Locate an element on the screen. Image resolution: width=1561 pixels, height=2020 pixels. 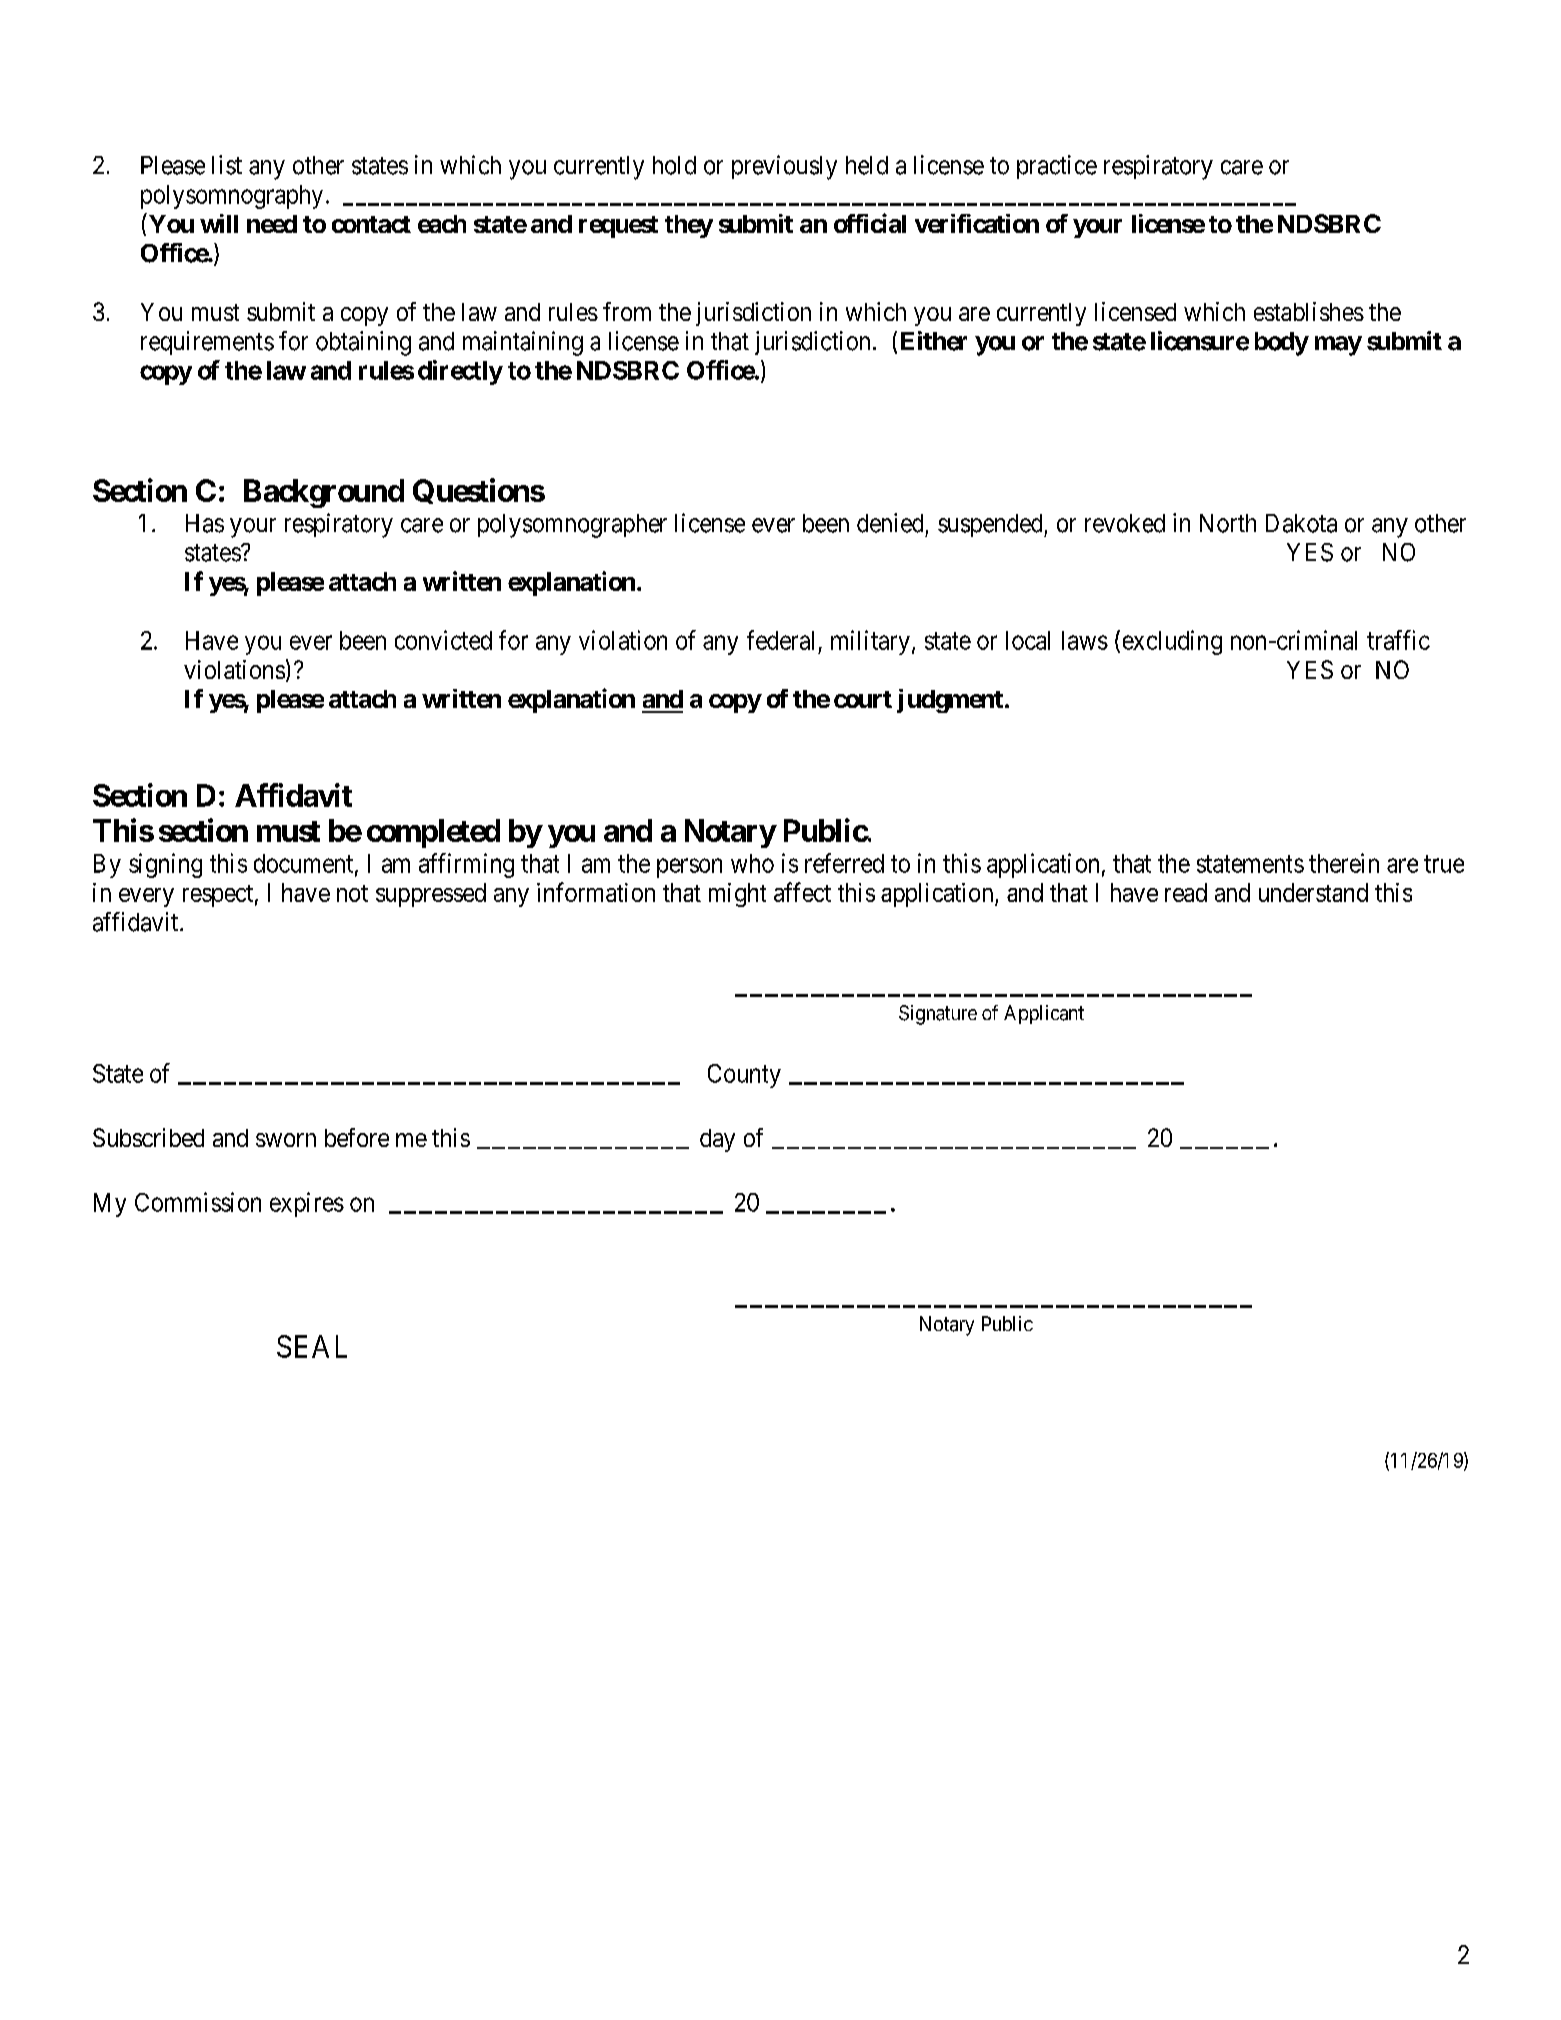
denied is located at coordinates (890, 523).
